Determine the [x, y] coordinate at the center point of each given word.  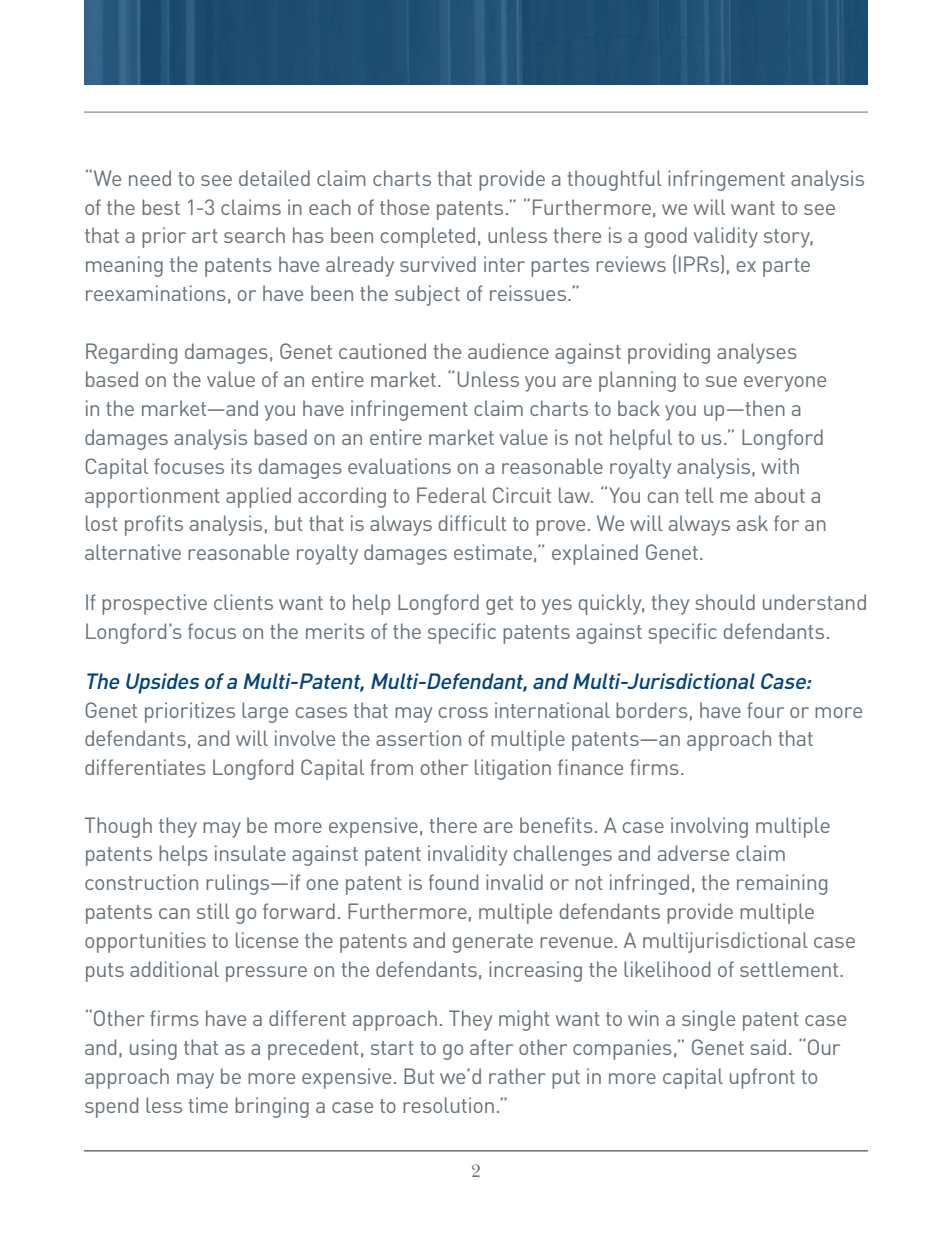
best [161, 207]
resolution [448, 1105]
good [666, 237]
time [208, 1105]
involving [709, 827]
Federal [451, 495]
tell [699, 495]
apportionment [152, 497]
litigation [513, 769]
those [404, 207]
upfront [762, 1078]
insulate [250, 853]
